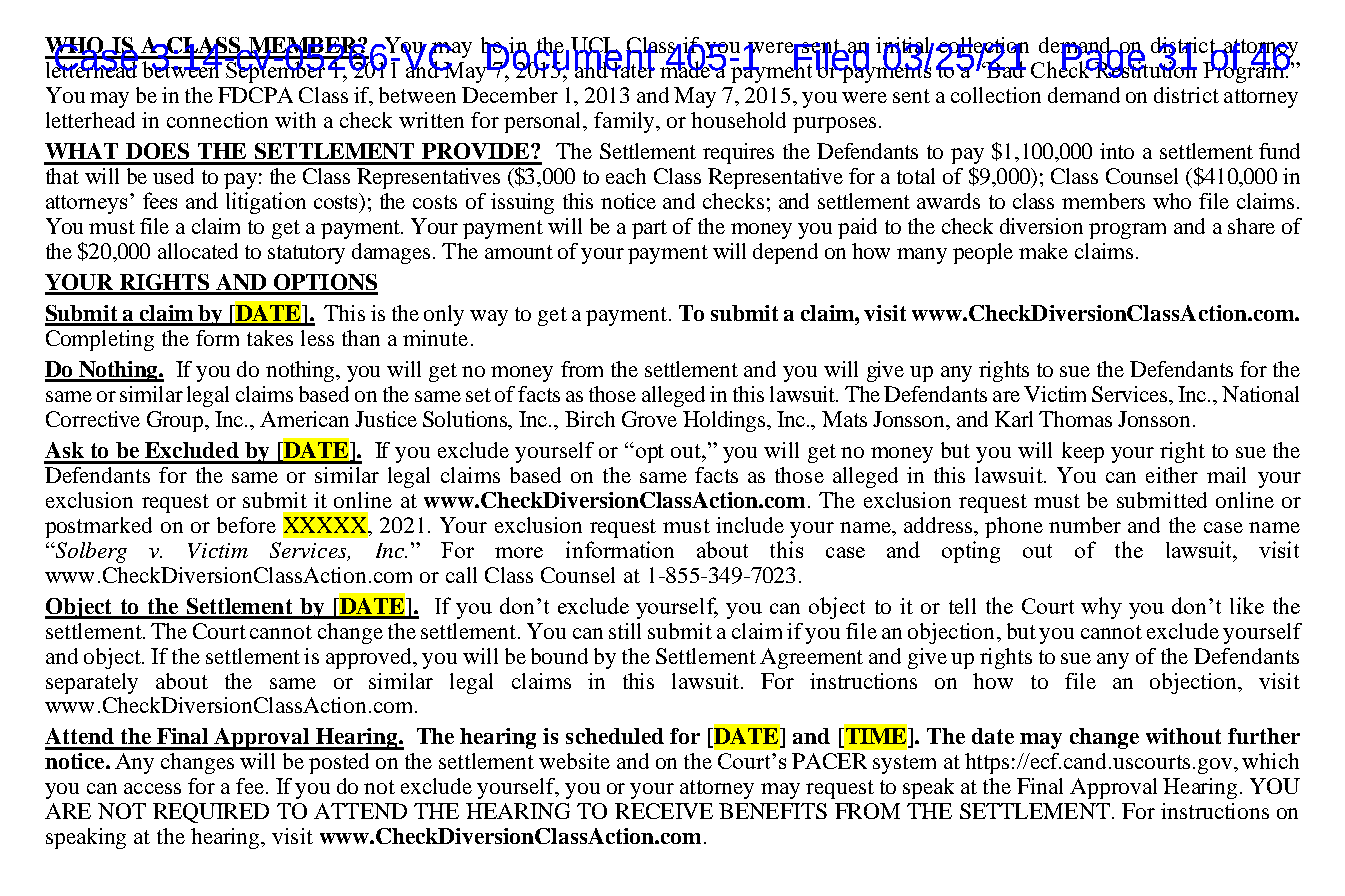 Image resolution: width=1345 pixels, height=896 pixels. Describe the element at coordinates (255, 95) in the screenshot. I see `FDCPA` at that location.
